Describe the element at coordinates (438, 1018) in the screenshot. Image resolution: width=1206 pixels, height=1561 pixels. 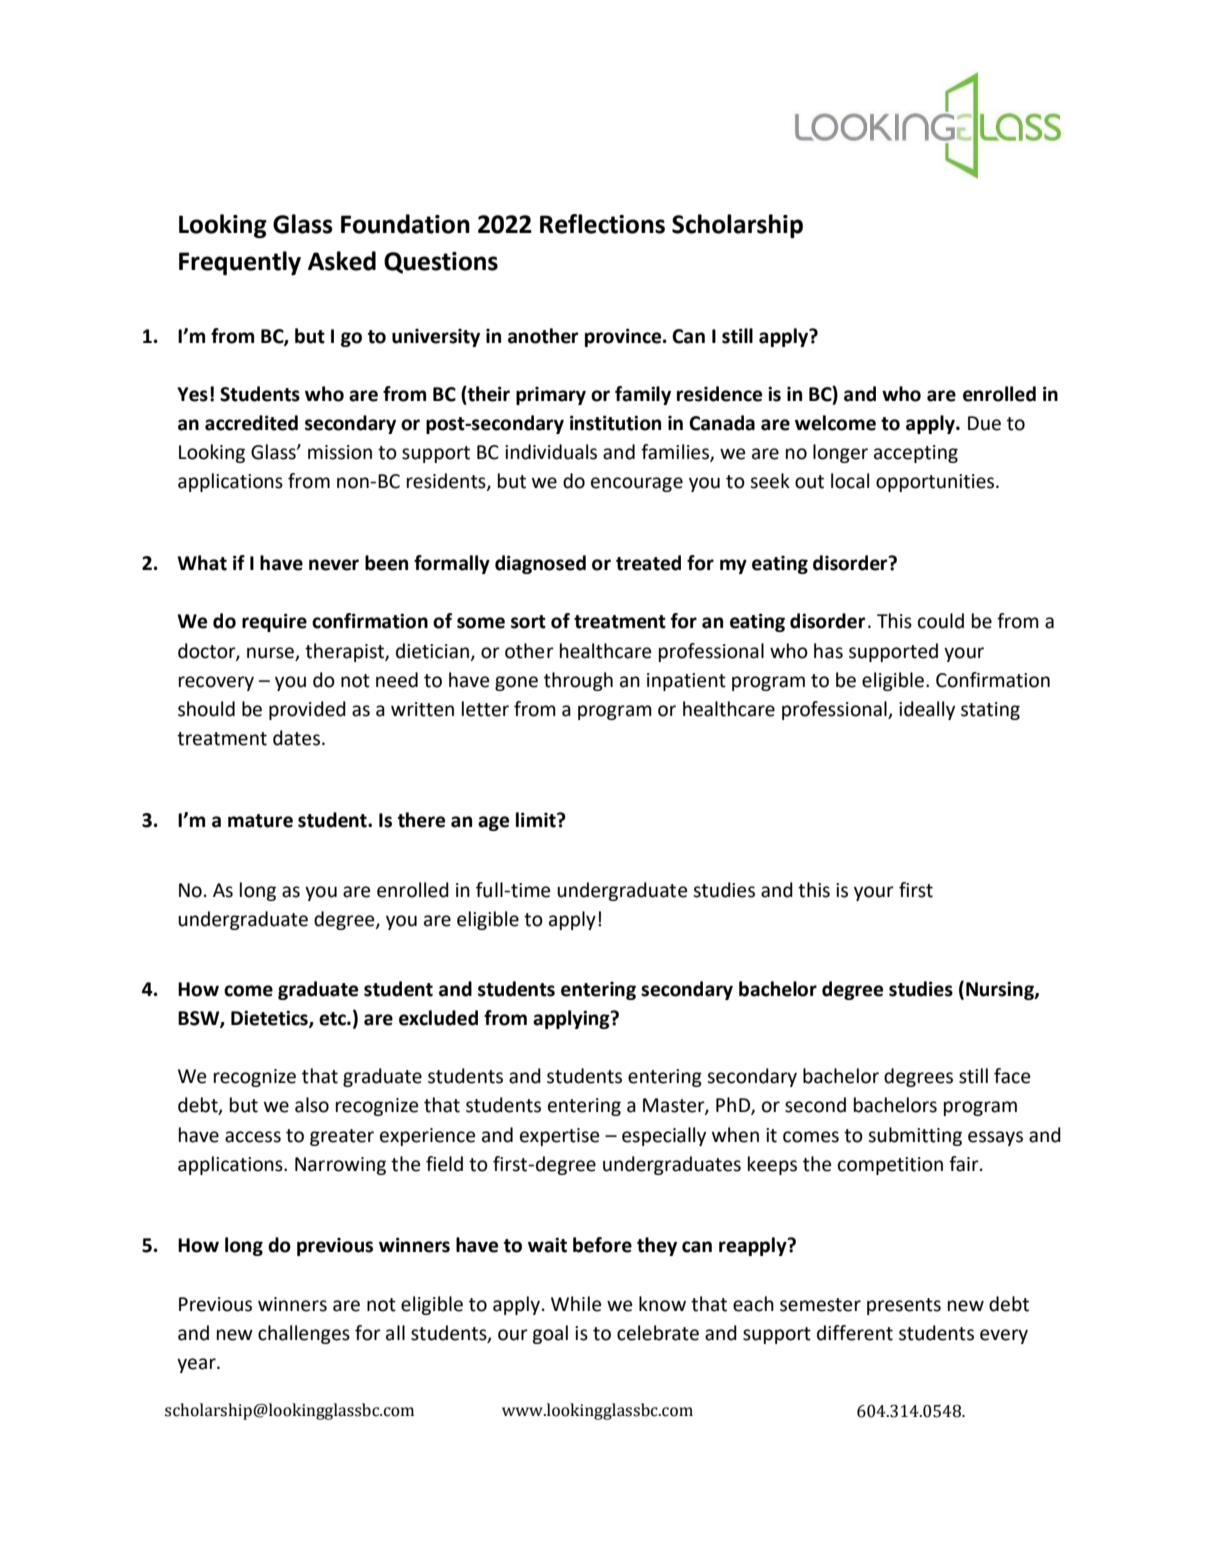
I see `excluded` at that location.
